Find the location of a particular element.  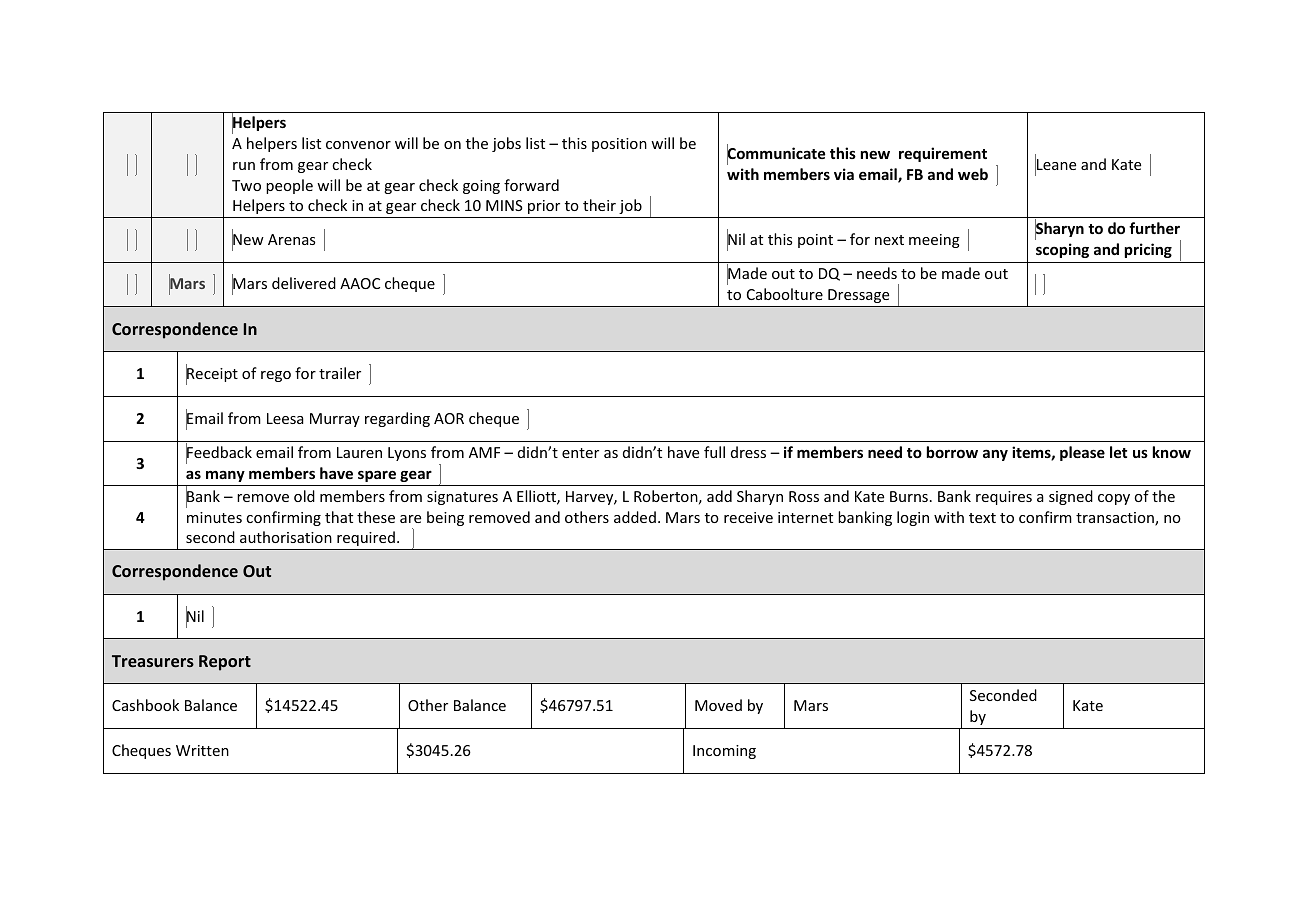

web is located at coordinates (973, 174).
